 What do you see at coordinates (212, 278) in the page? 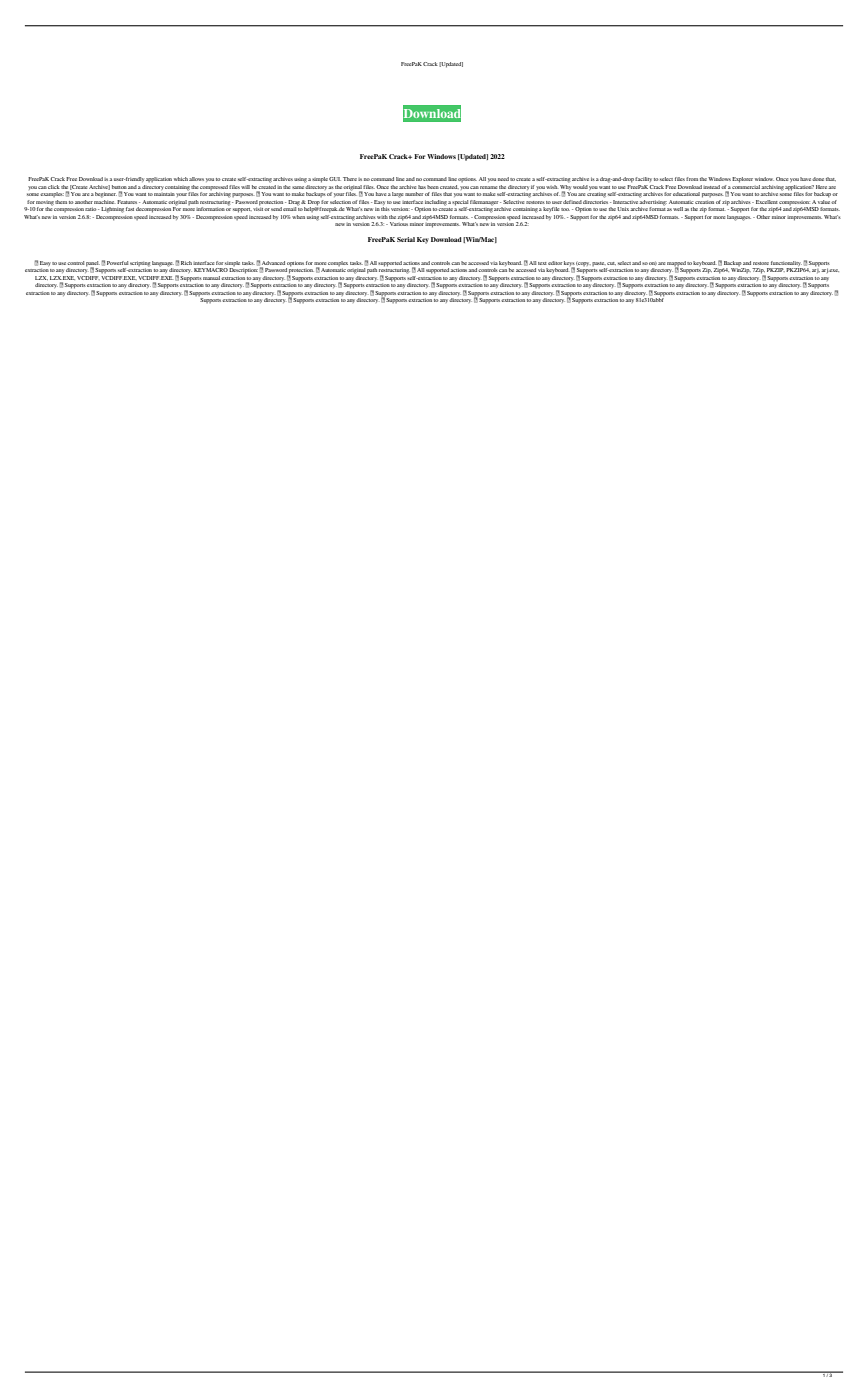
I see `manual` at bounding box center [212, 278].
